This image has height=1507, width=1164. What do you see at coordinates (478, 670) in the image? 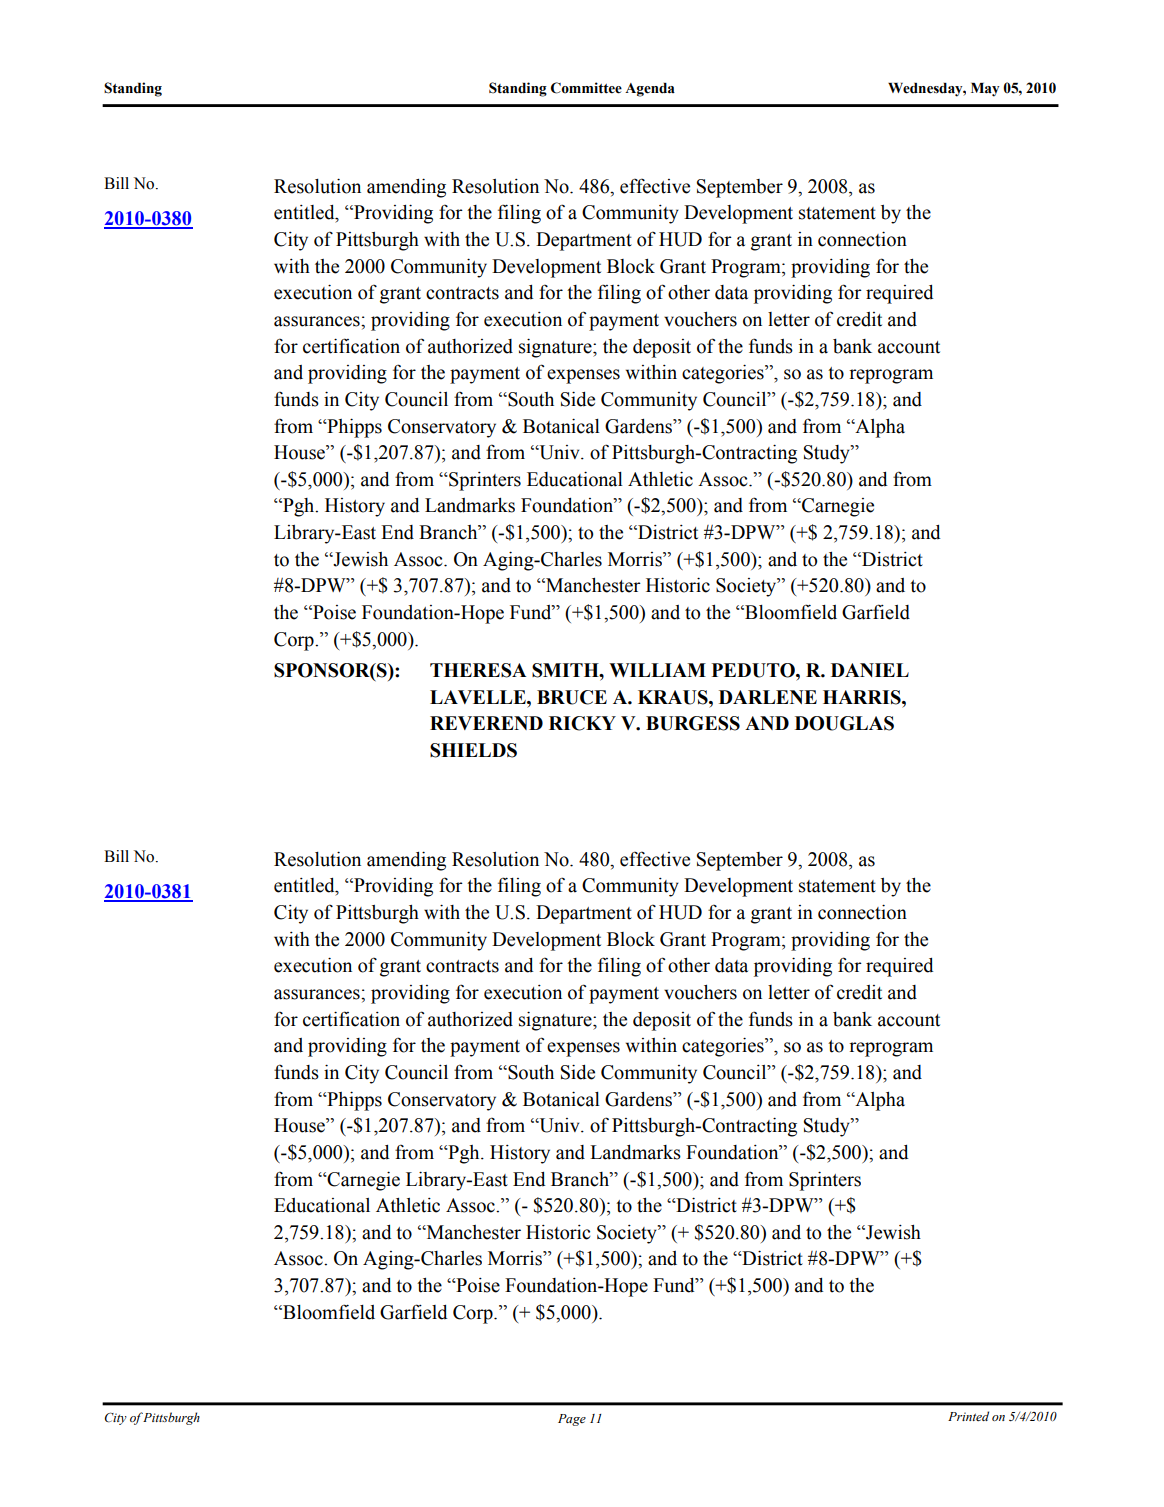
I see `THERESA` at bounding box center [478, 670].
